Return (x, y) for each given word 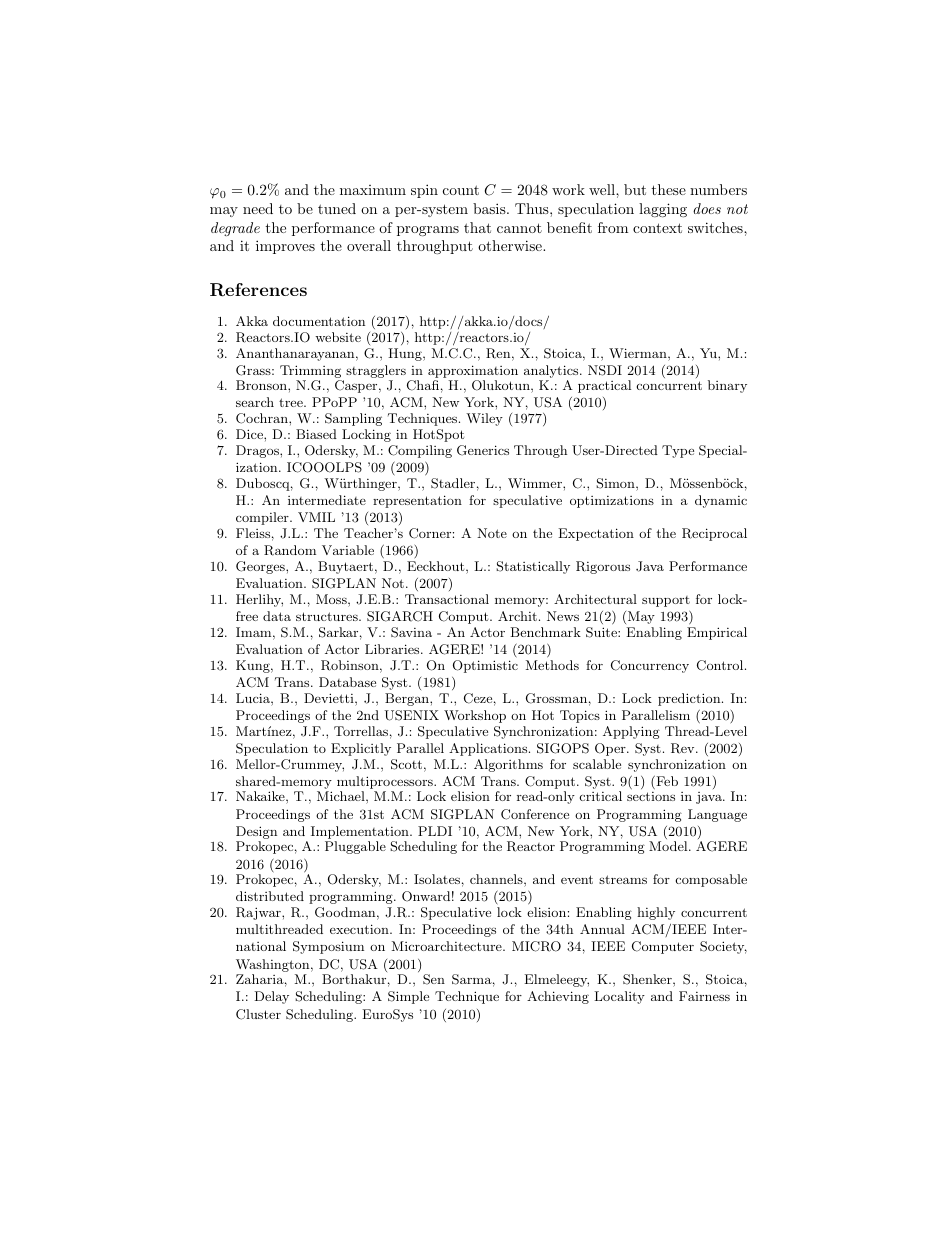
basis (490, 208)
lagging (663, 210)
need (258, 208)
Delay (271, 997)
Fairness (704, 996)
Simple (408, 997)
